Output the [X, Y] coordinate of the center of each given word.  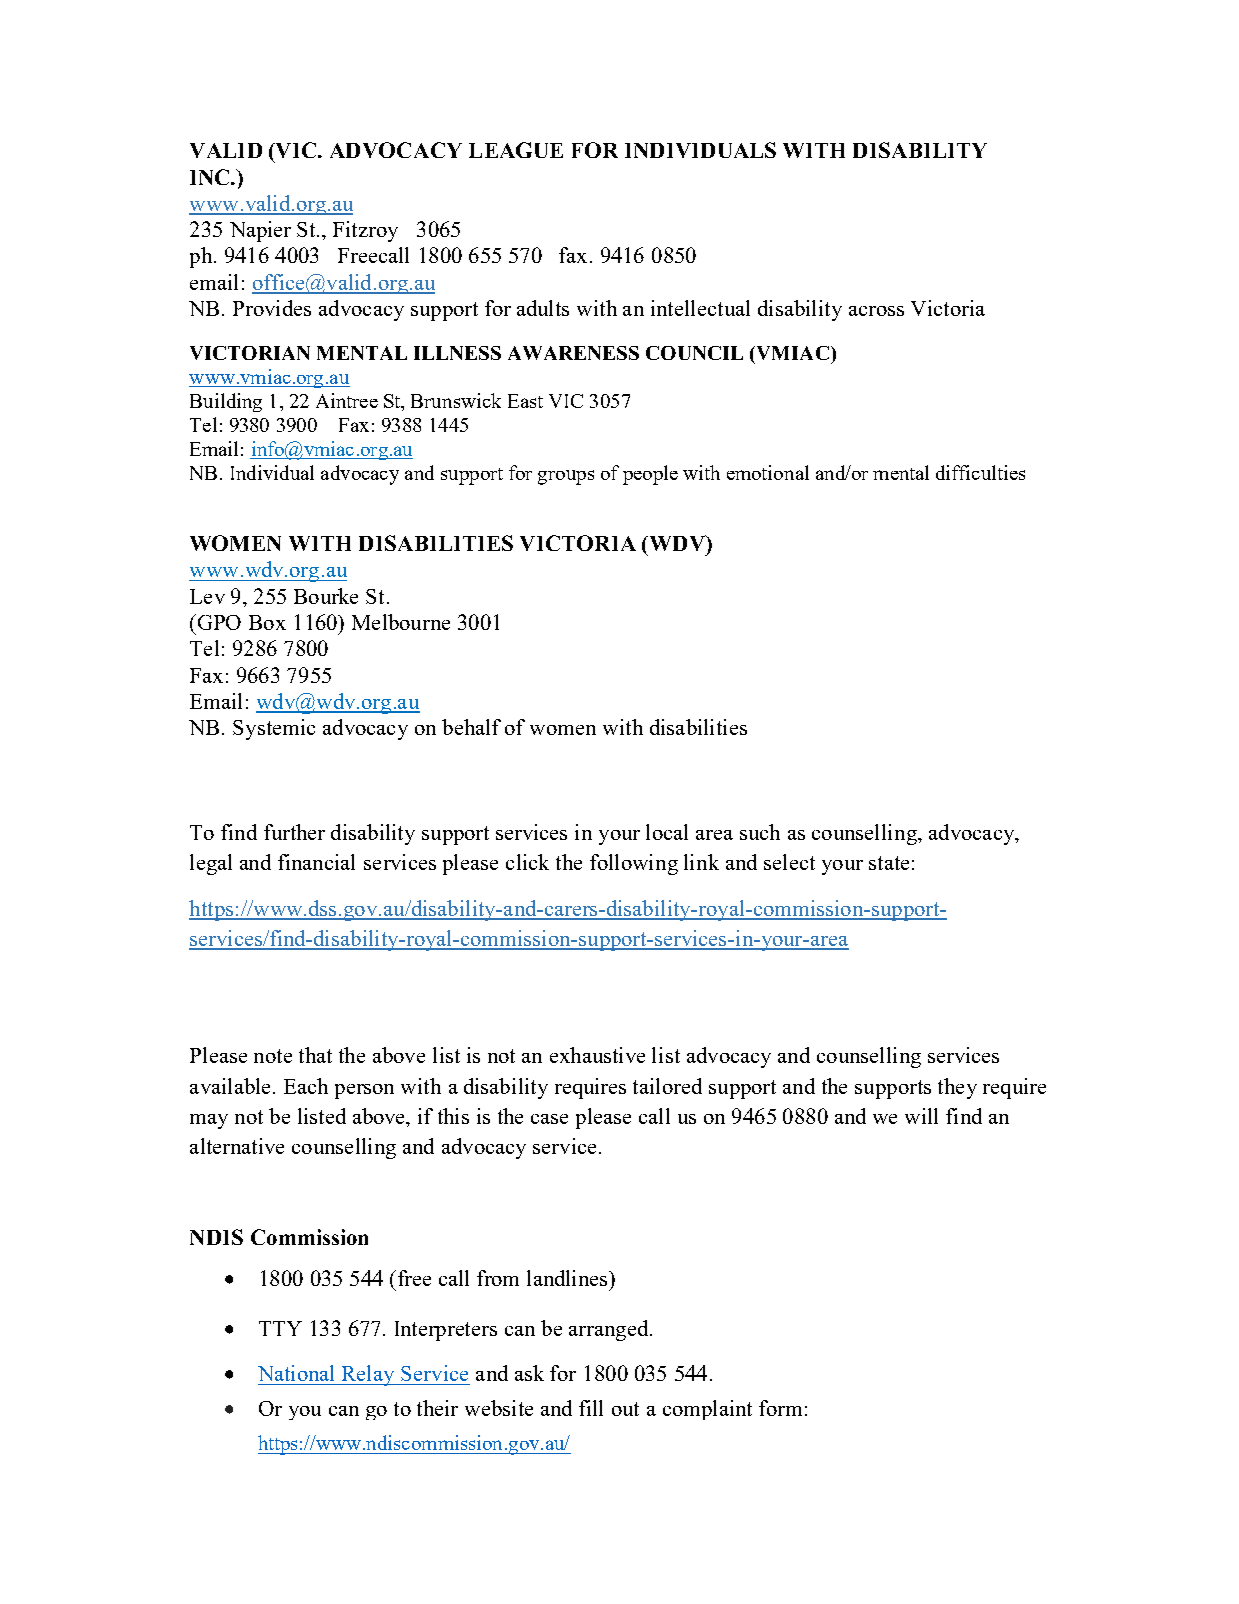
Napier [260, 231]
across [876, 311]
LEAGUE [516, 150]
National [296, 1373]
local [667, 832]
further [294, 832]
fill [591, 1408]
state [889, 863]
